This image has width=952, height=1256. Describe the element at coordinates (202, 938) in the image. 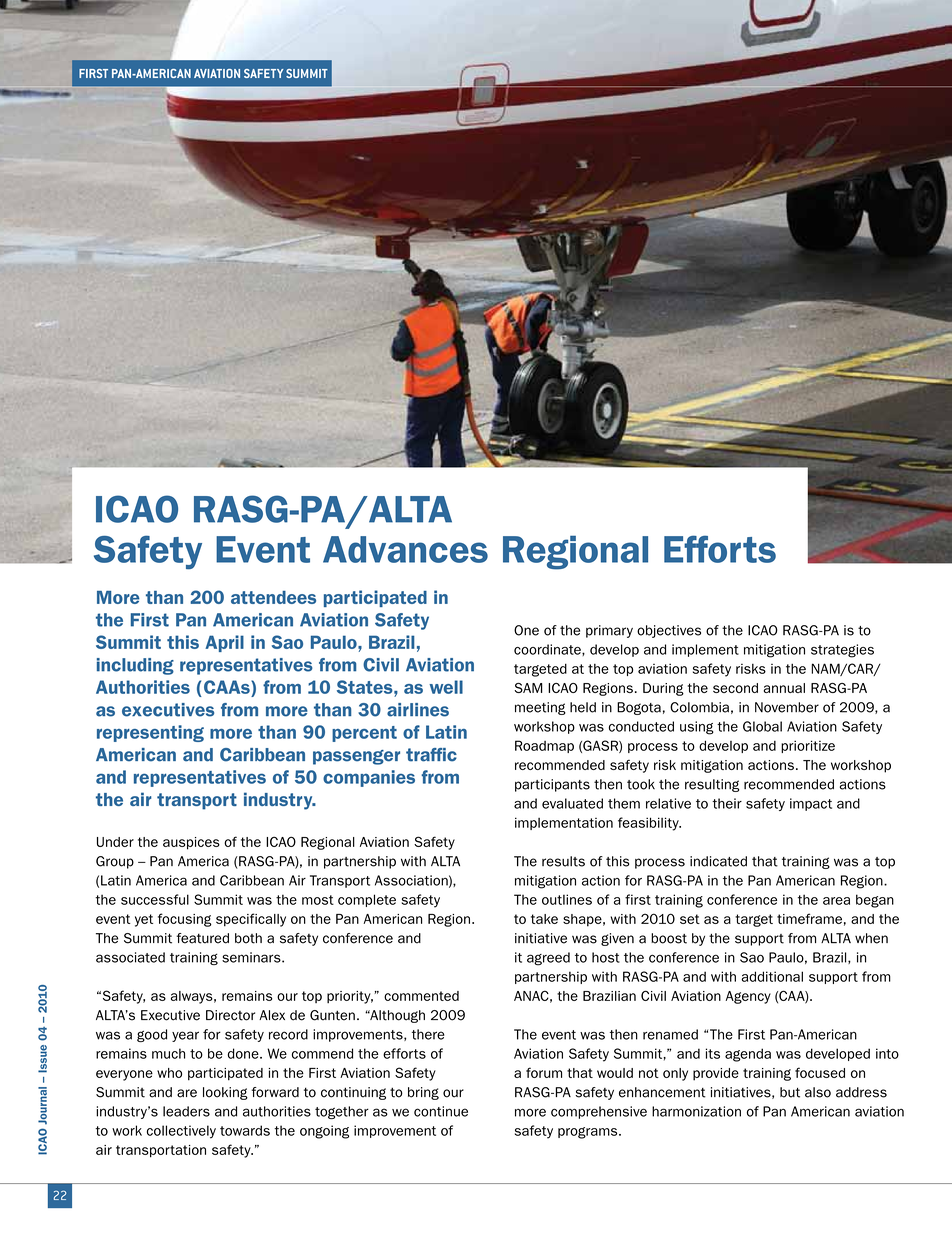

I see `featured` at that location.
